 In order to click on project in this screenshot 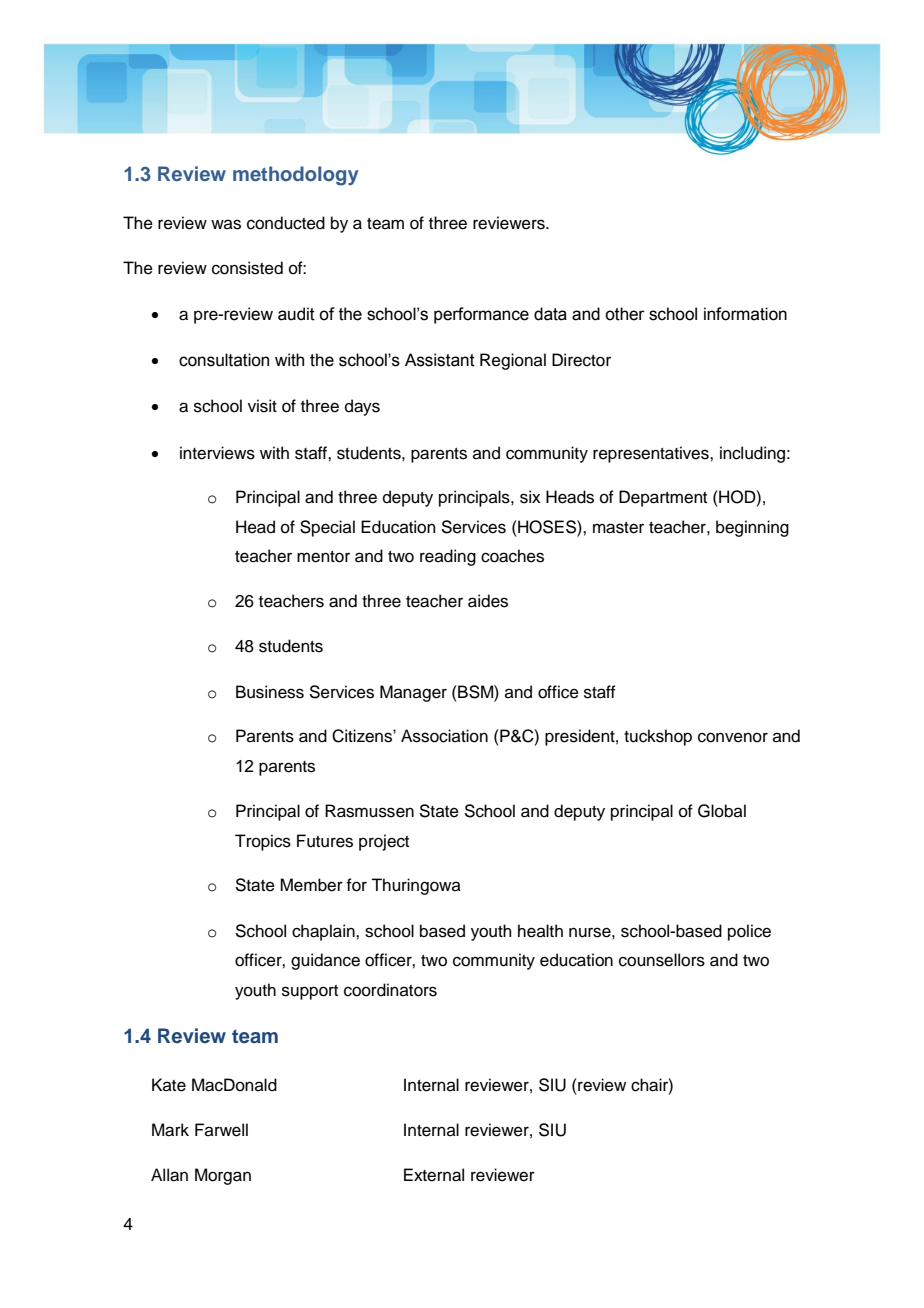, I will do `click(384, 842)`.
